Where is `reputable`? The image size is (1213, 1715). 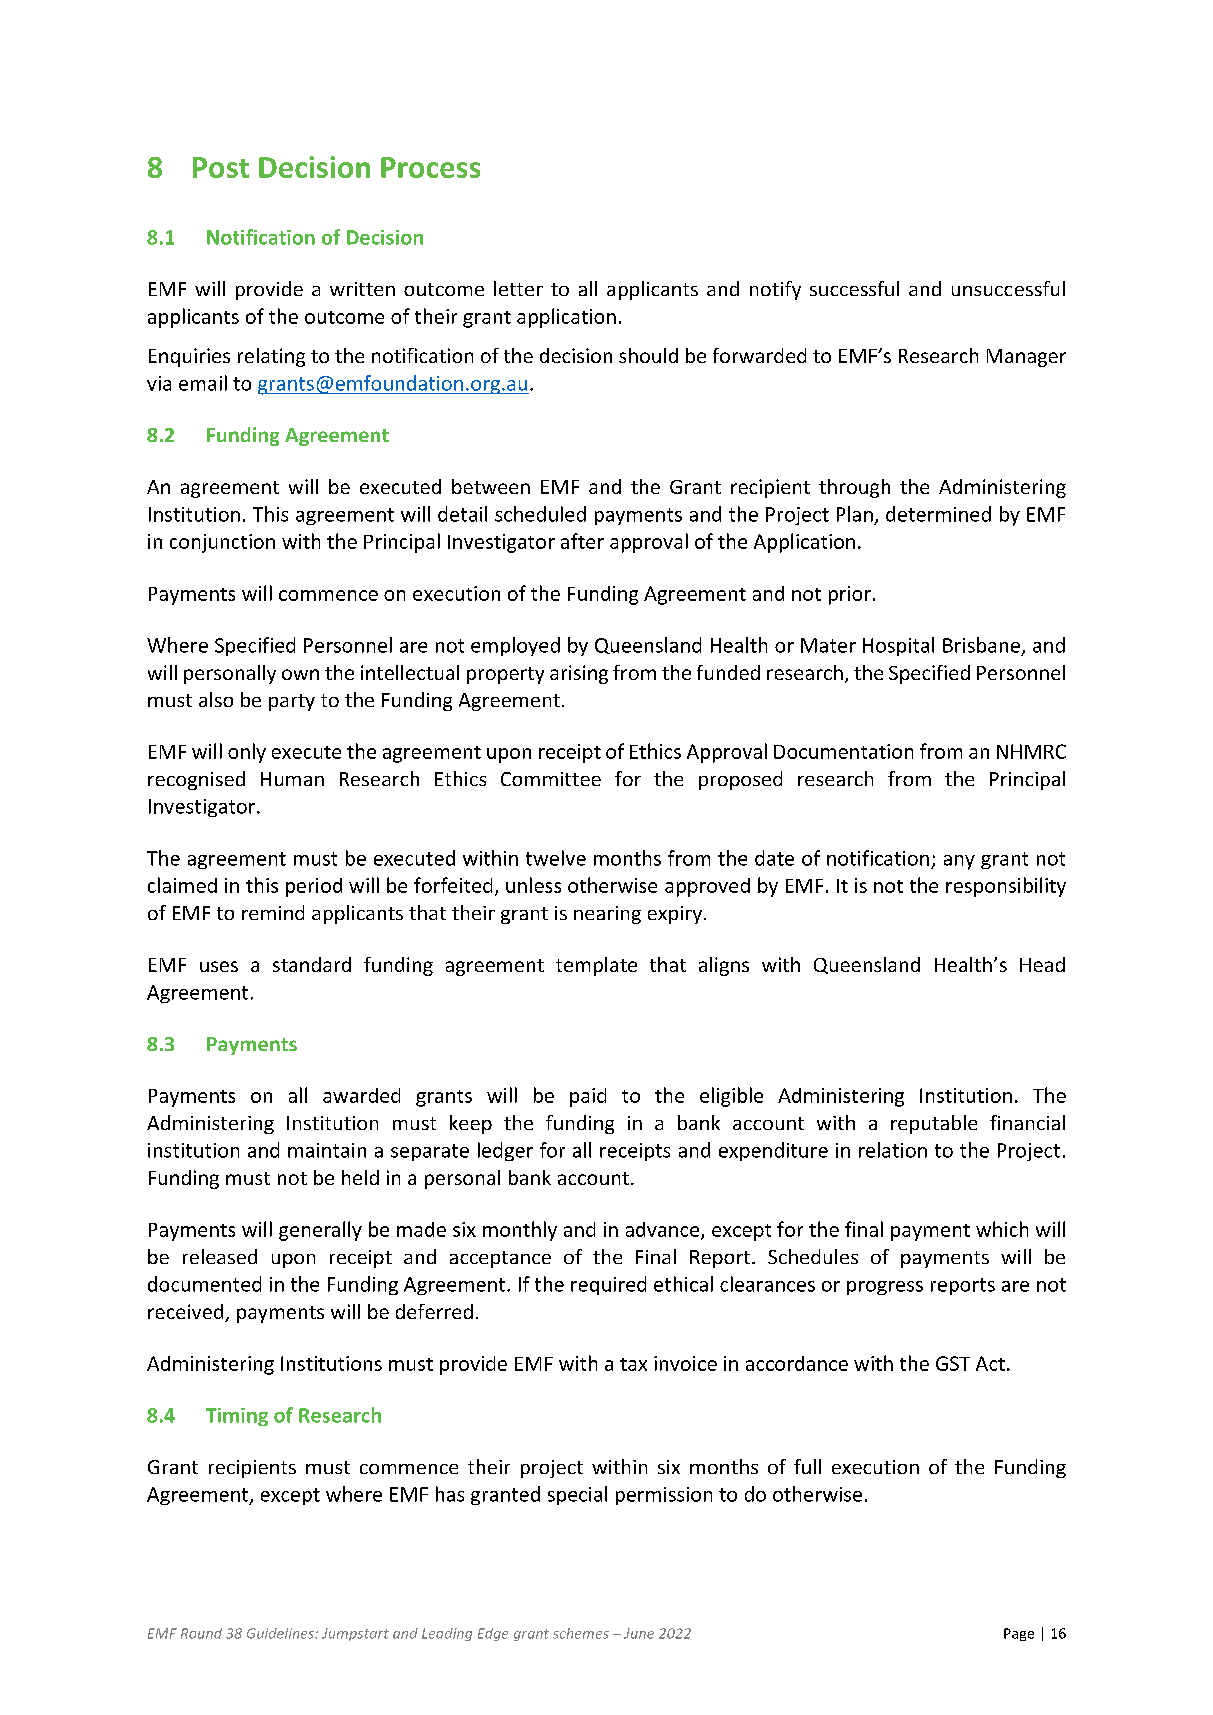 reputable is located at coordinates (934, 1124).
